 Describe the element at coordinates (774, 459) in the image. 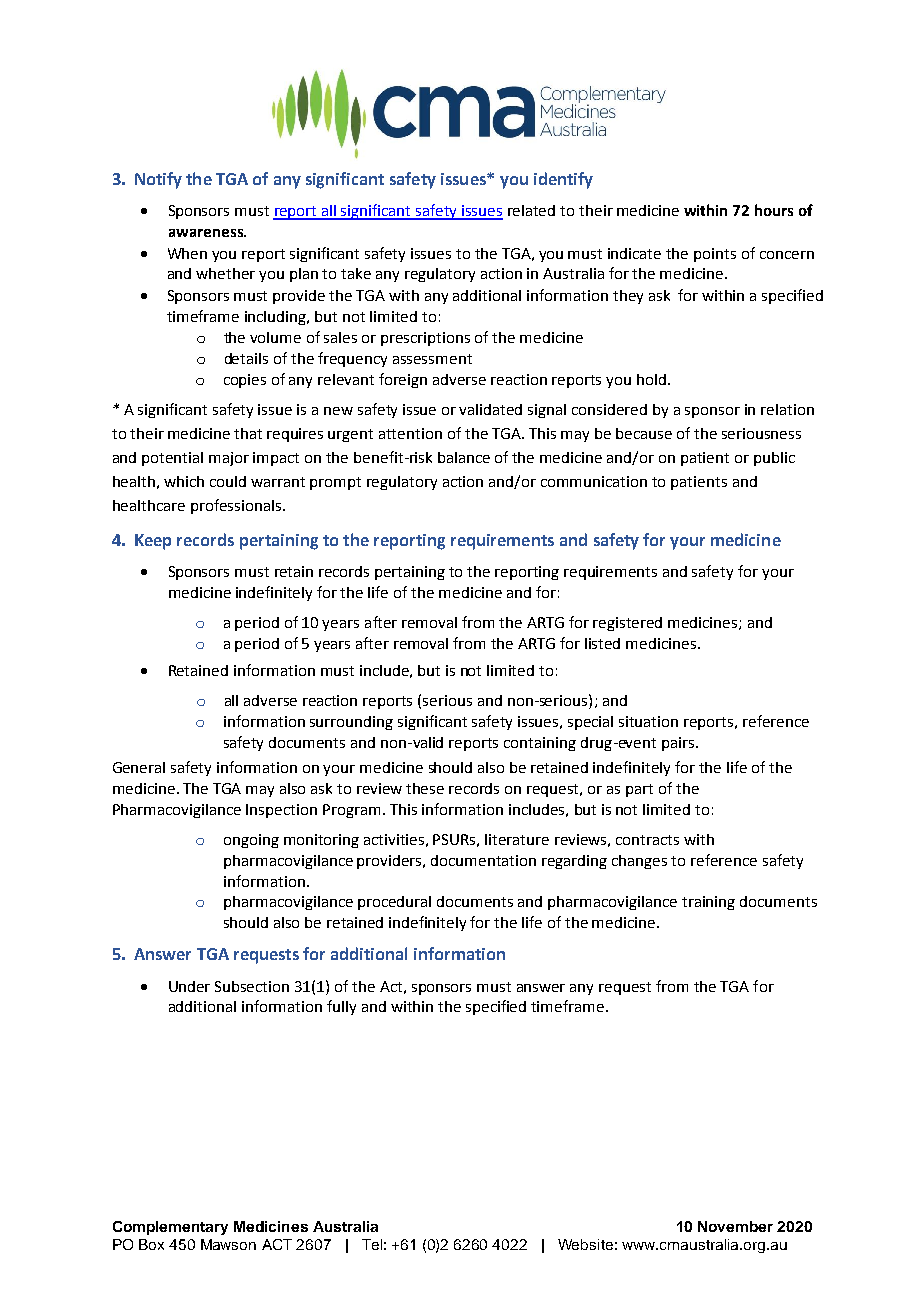

I see `public` at that location.
